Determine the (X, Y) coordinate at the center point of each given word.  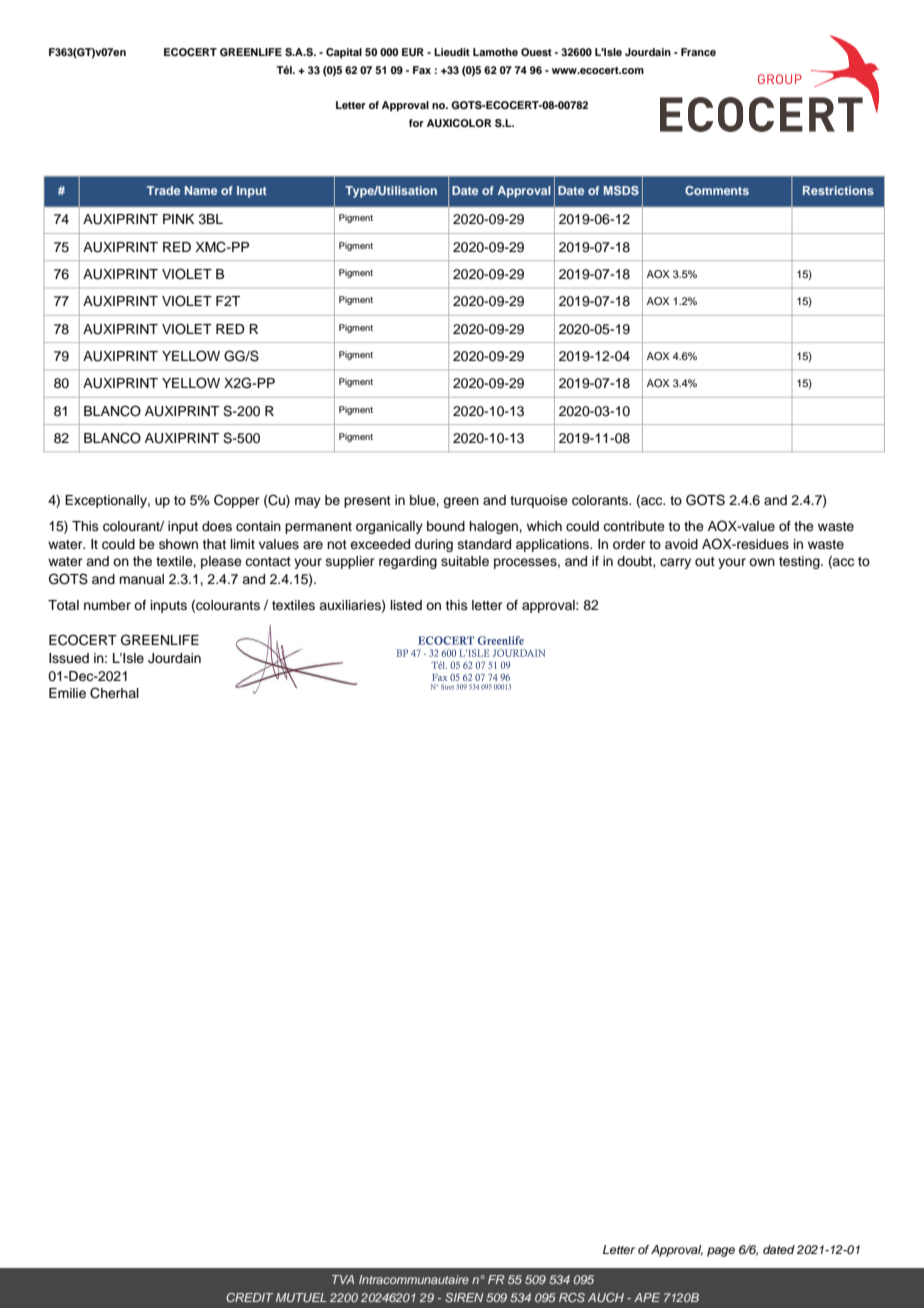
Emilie (67, 693)
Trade (163, 190)
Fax (422, 70)
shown (178, 544)
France (698, 52)
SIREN (464, 1297)
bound (446, 526)
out (705, 561)
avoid (681, 544)
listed (406, 605)
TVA (343, 1279)
